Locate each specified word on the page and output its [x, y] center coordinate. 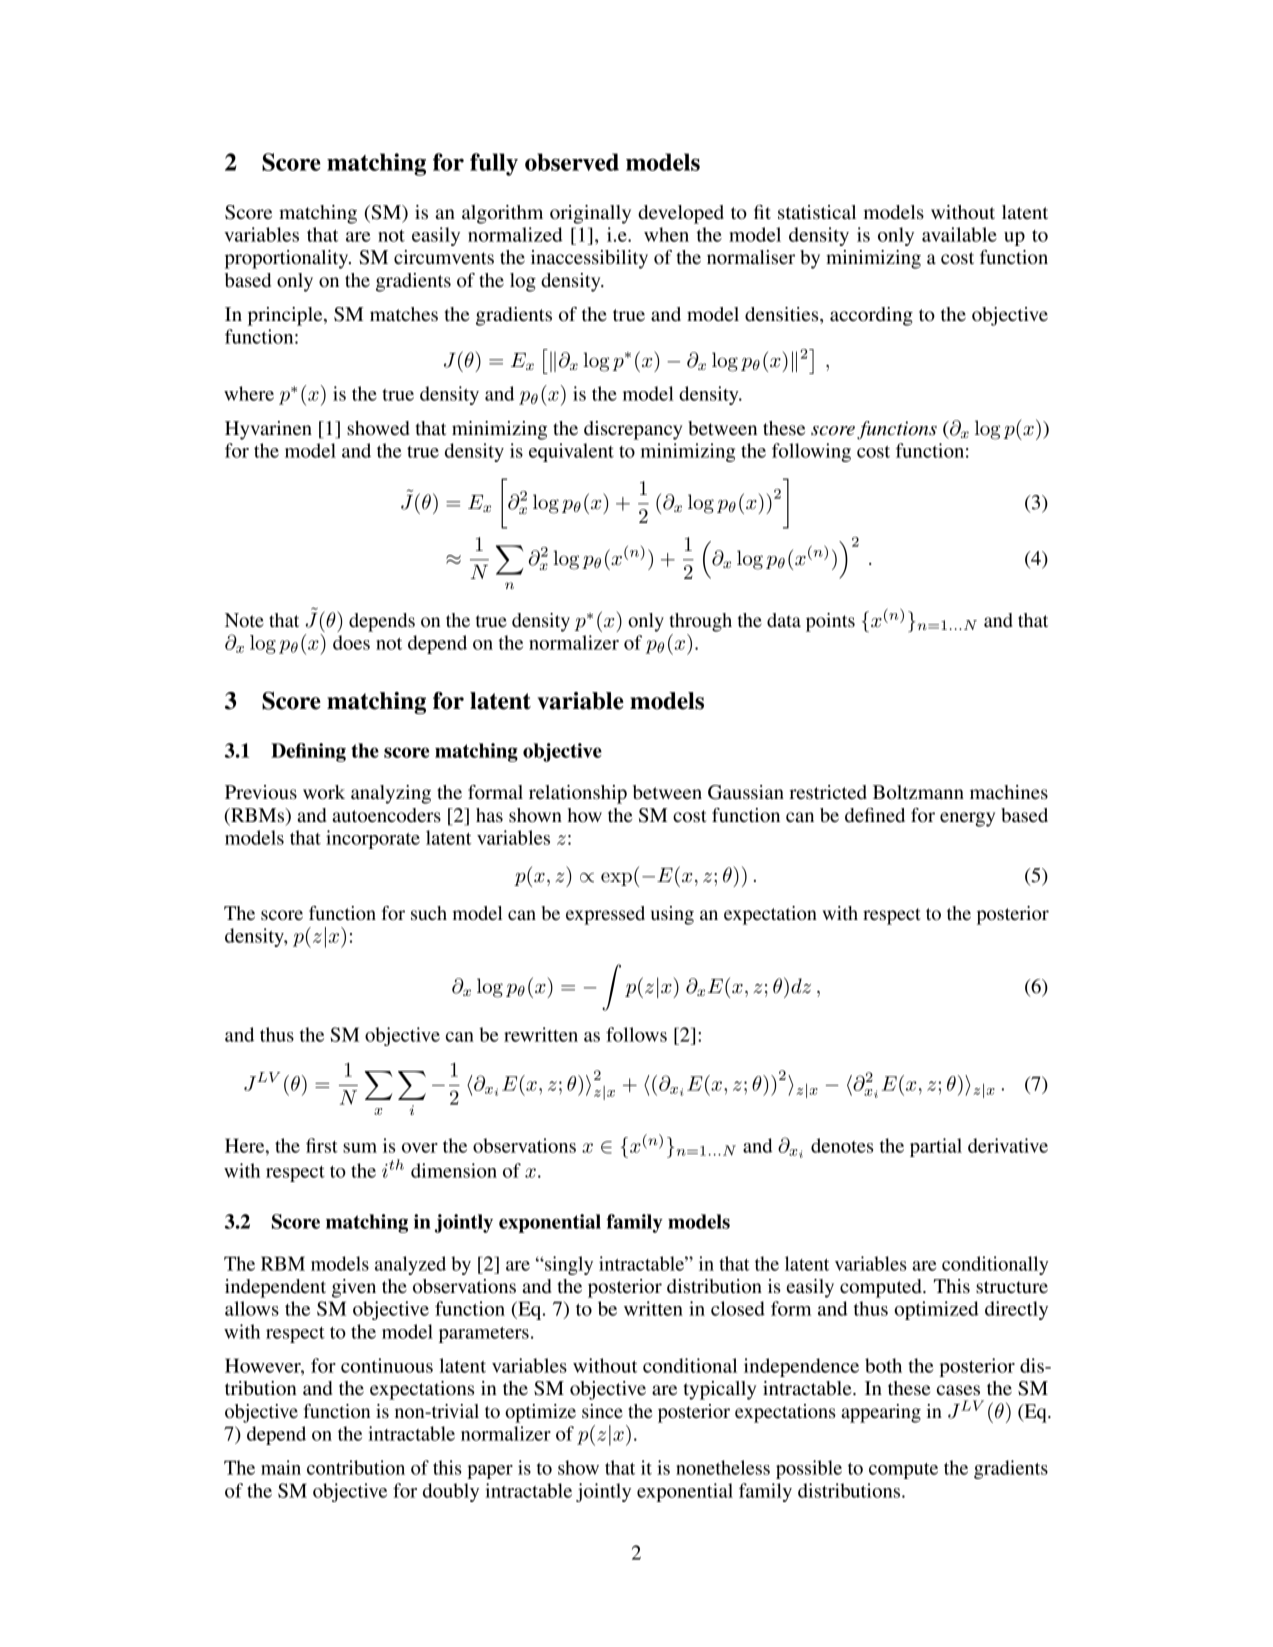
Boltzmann [918, 792]
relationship [578, 794]
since [602, 1411]
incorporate [373, 839]
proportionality [288, 259]
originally [590, 214]
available [959, 234]
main [281, 1467]
